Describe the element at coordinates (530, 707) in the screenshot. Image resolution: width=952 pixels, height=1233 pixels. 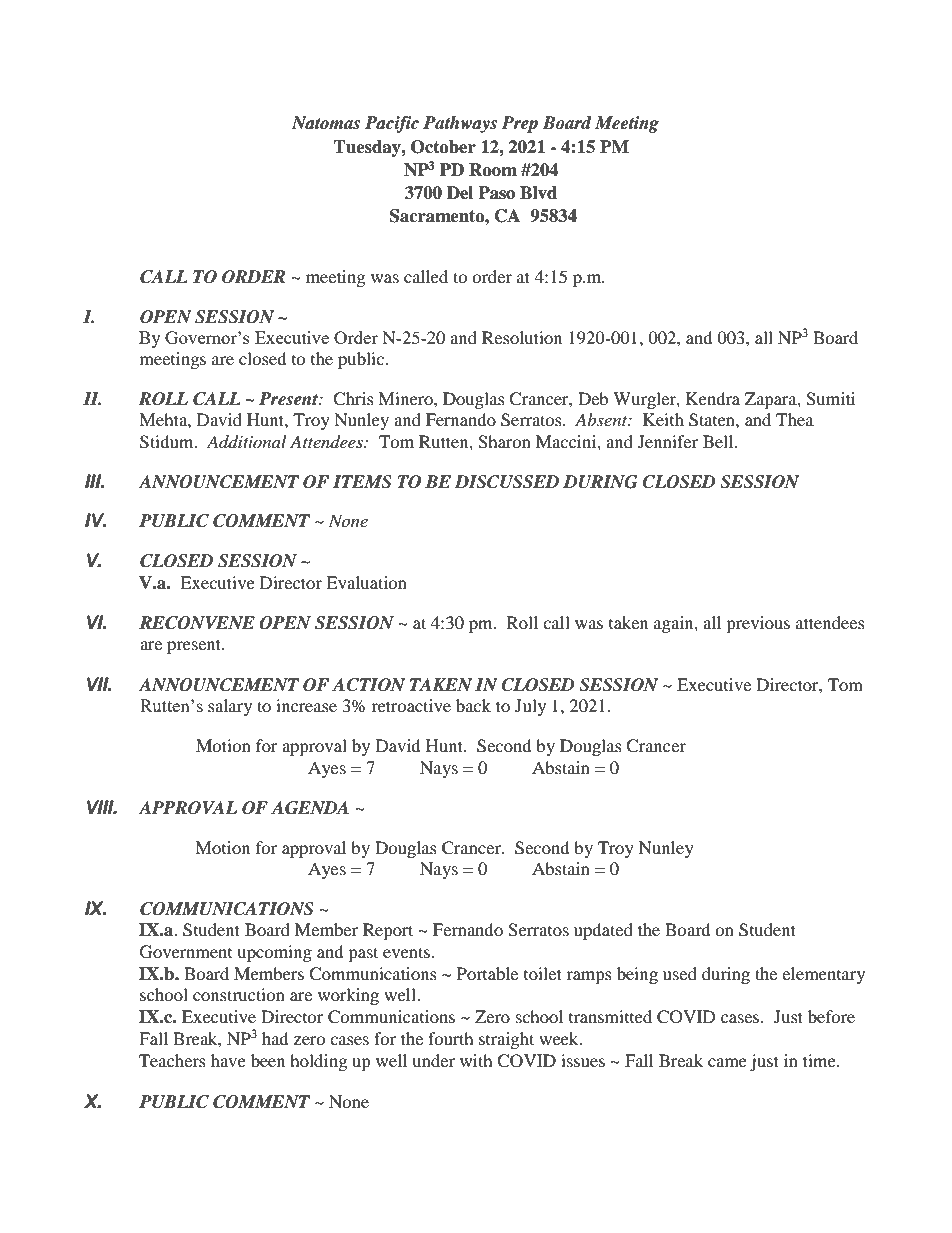
I see `July` at that location.
